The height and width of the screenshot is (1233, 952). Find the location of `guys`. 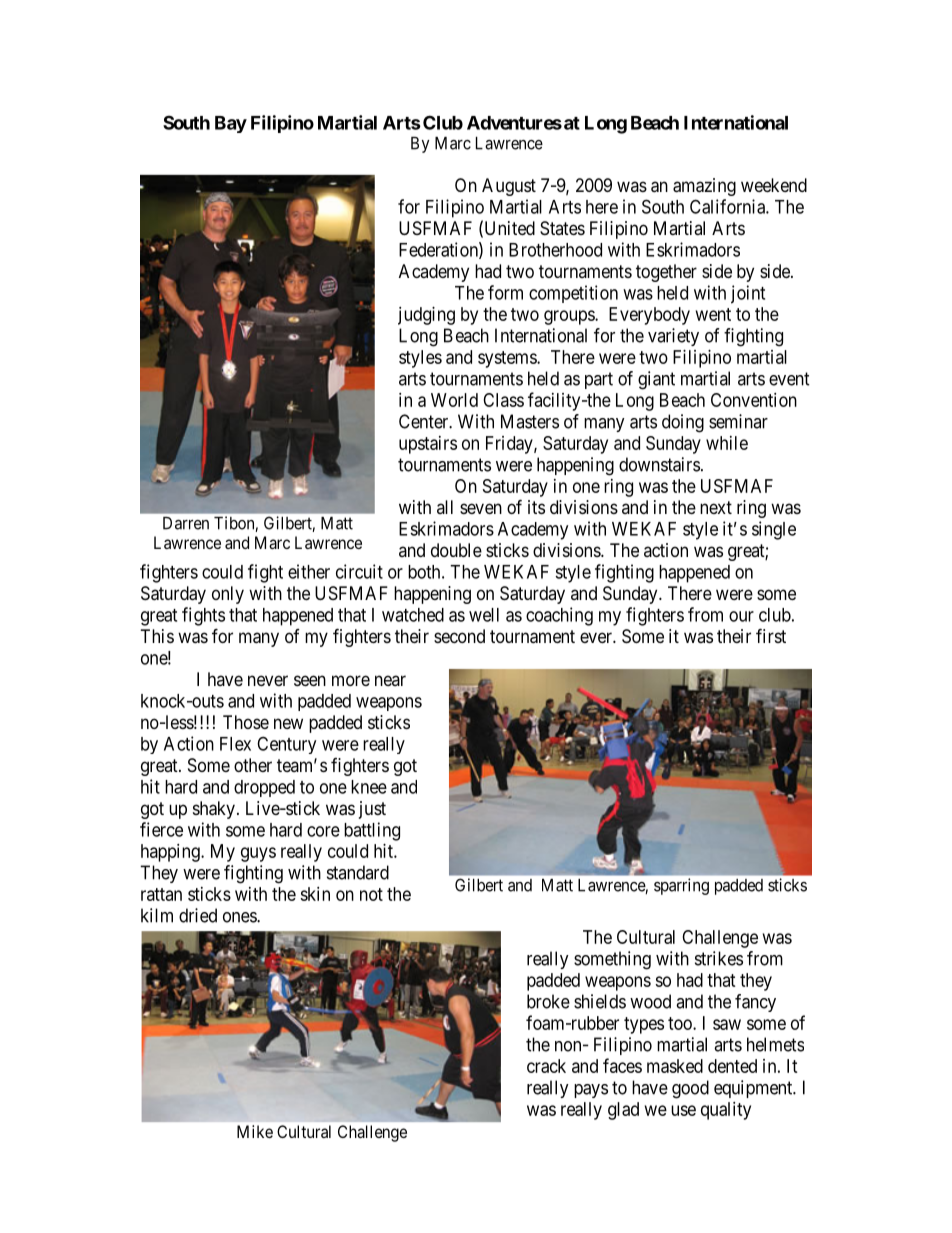

guys is located at coordinates (258, 854).
